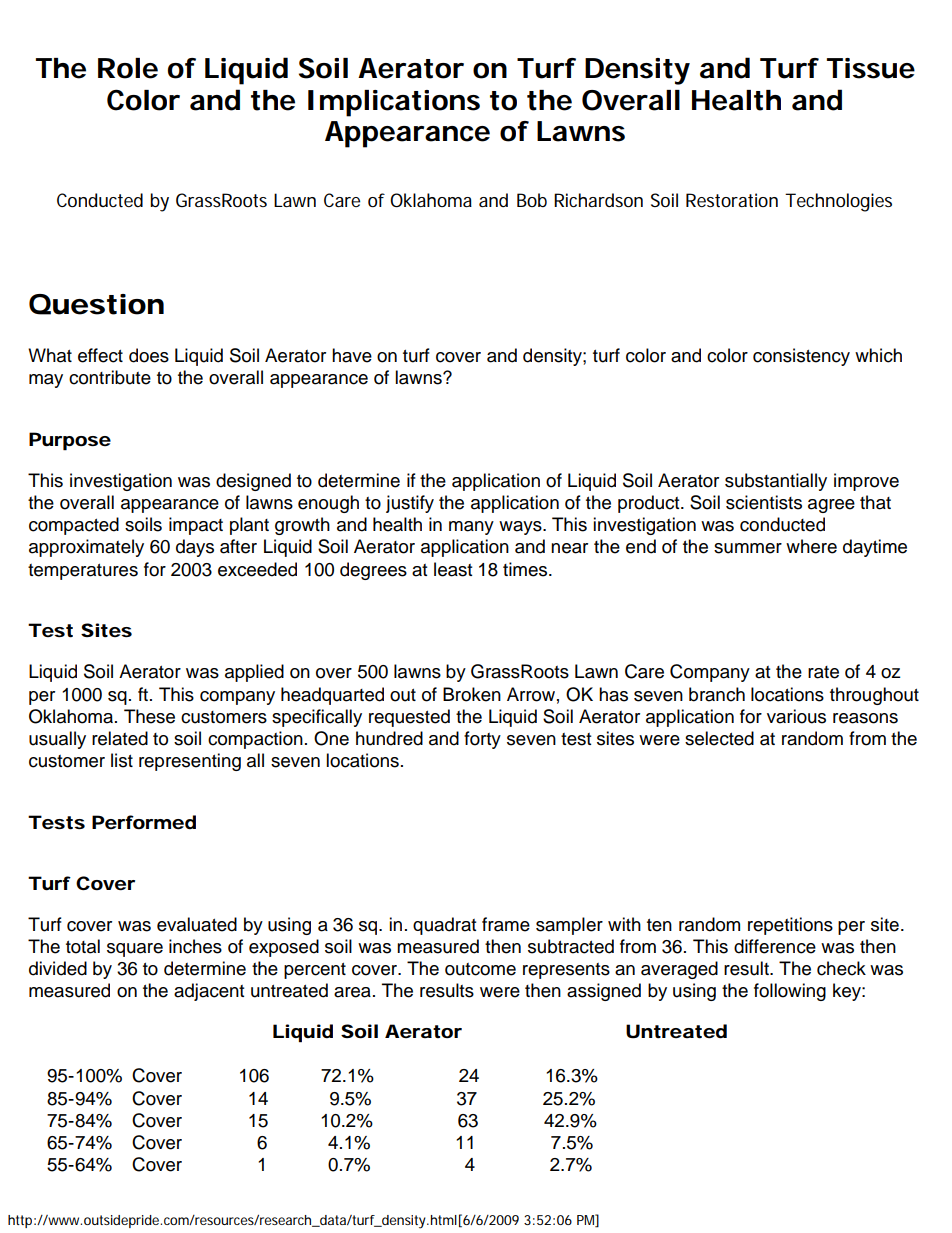 This screenshot has height=1233, width=952. Describe the element at coordinates (135, 950) in the screenshot. I see `square` at that location.
